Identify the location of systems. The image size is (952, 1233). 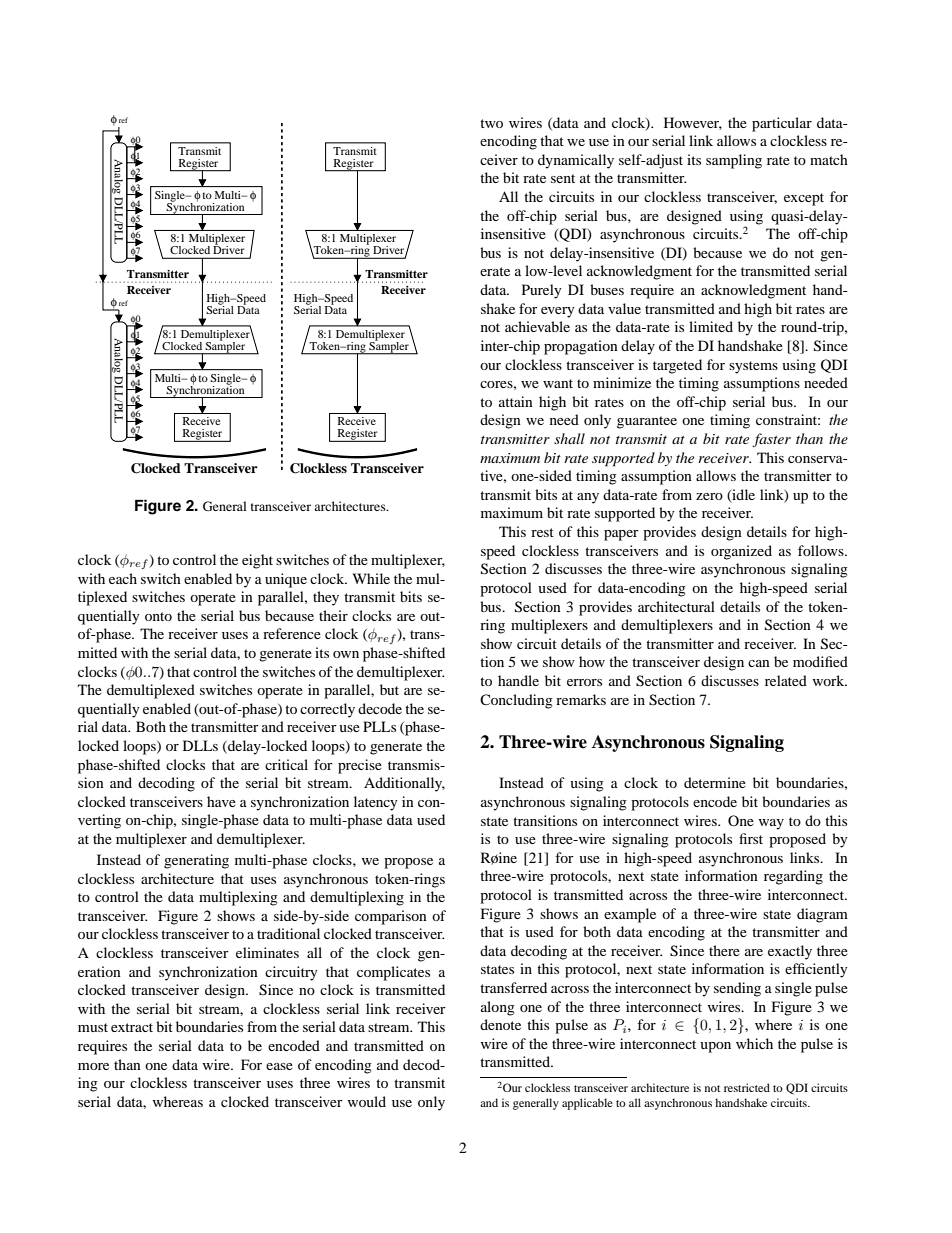
(753, 367).
